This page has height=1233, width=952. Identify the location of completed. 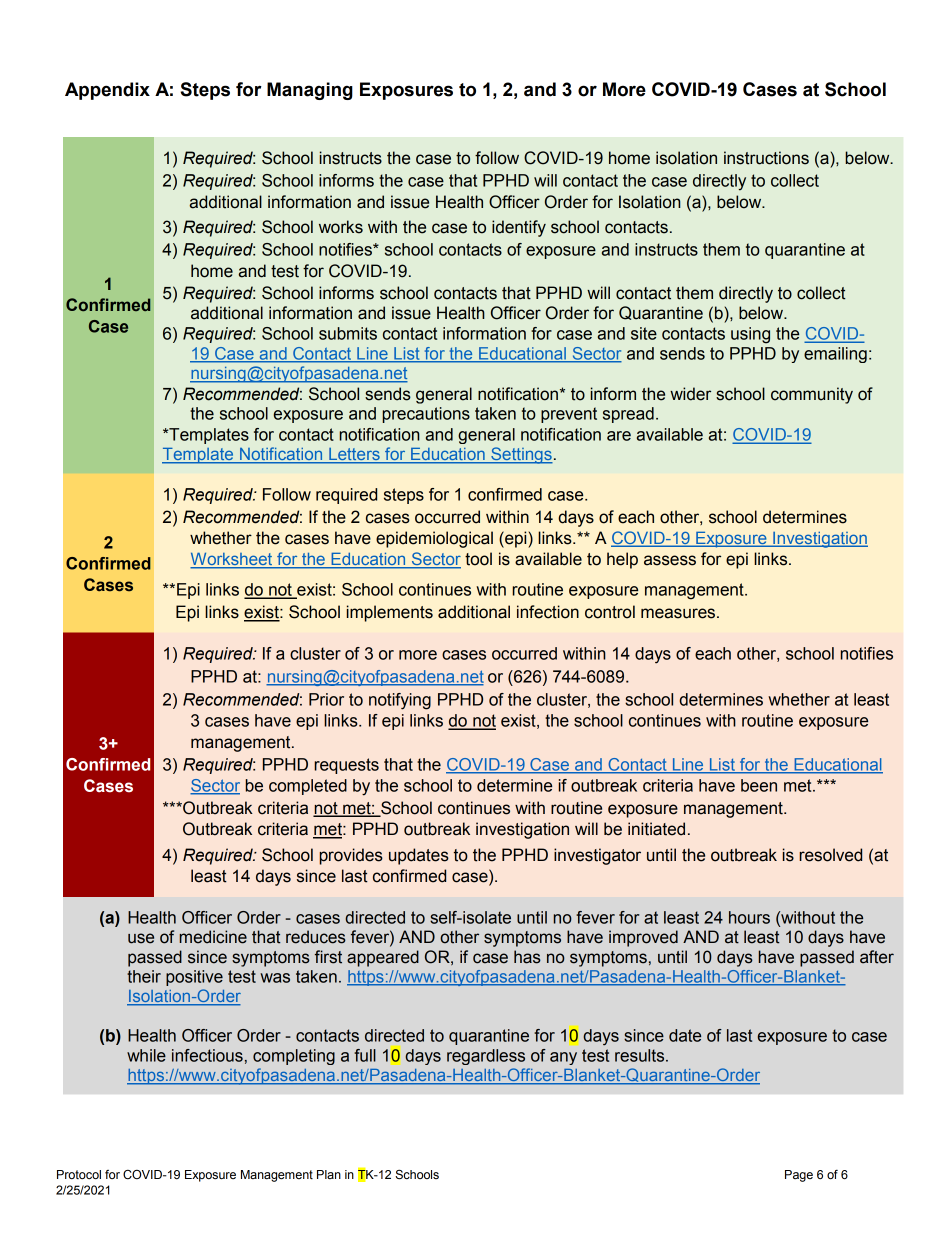
(308, 787).
